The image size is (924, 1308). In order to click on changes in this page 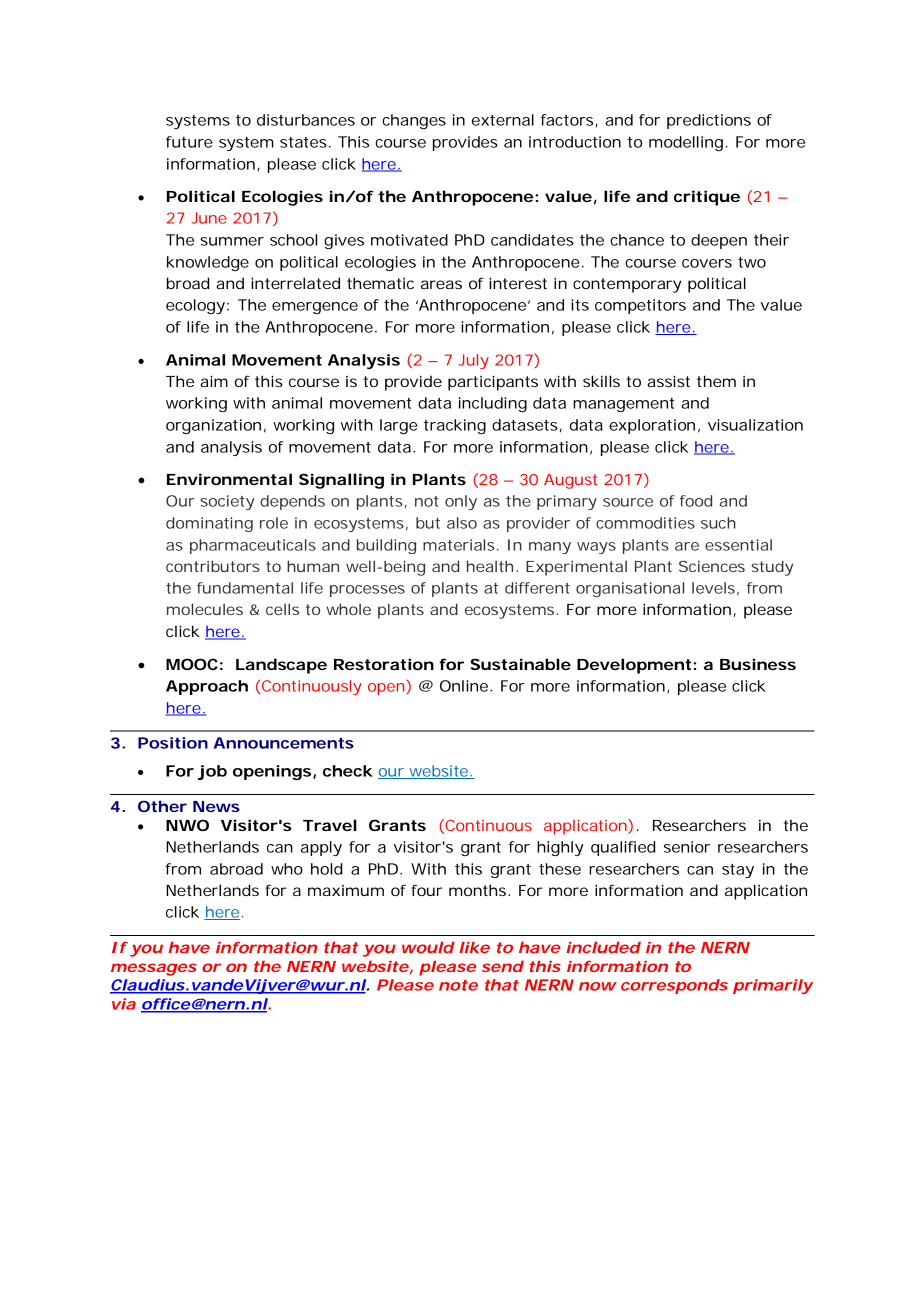, I will do `click(414, 121)`.
